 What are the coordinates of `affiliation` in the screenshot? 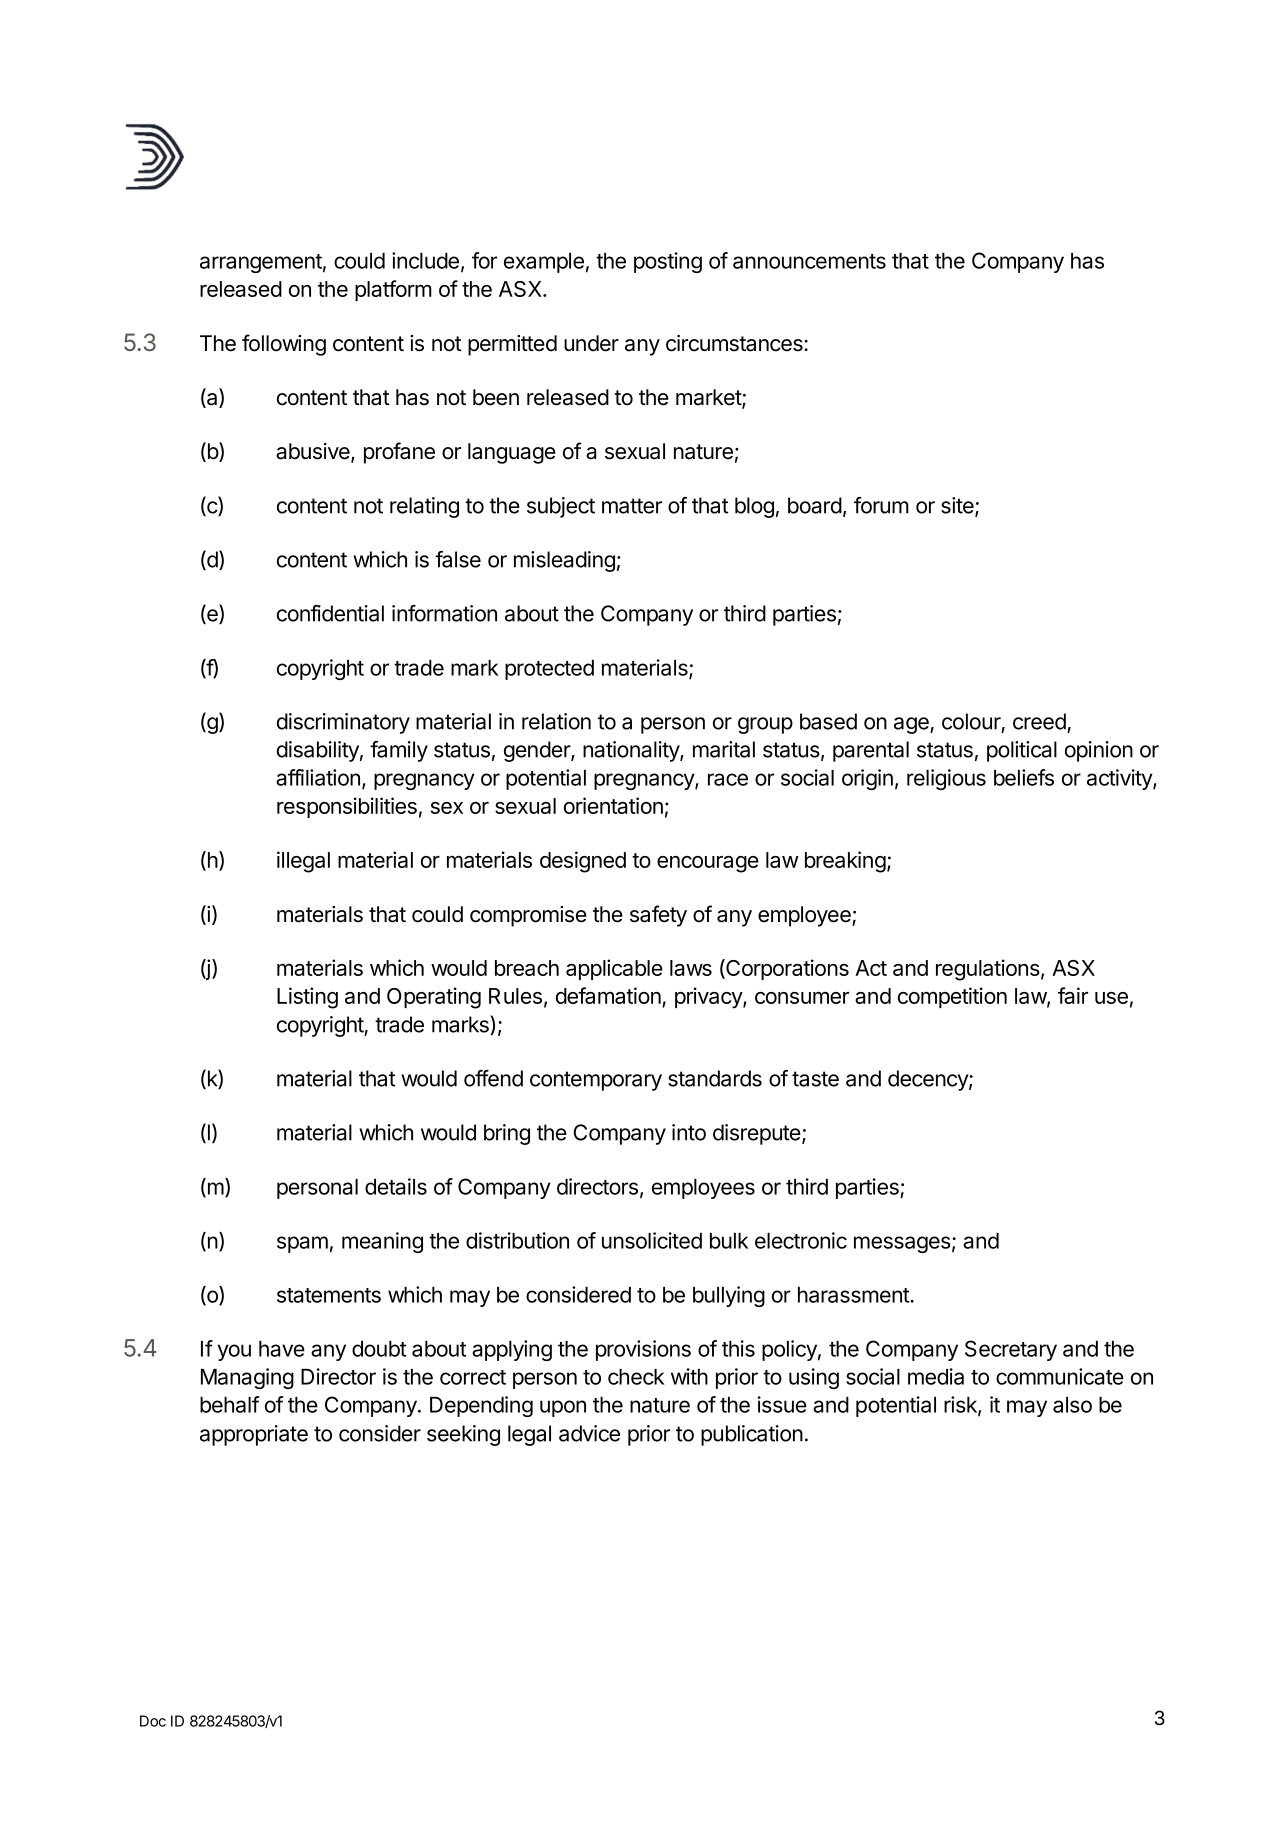 It's located at (318, 777).
